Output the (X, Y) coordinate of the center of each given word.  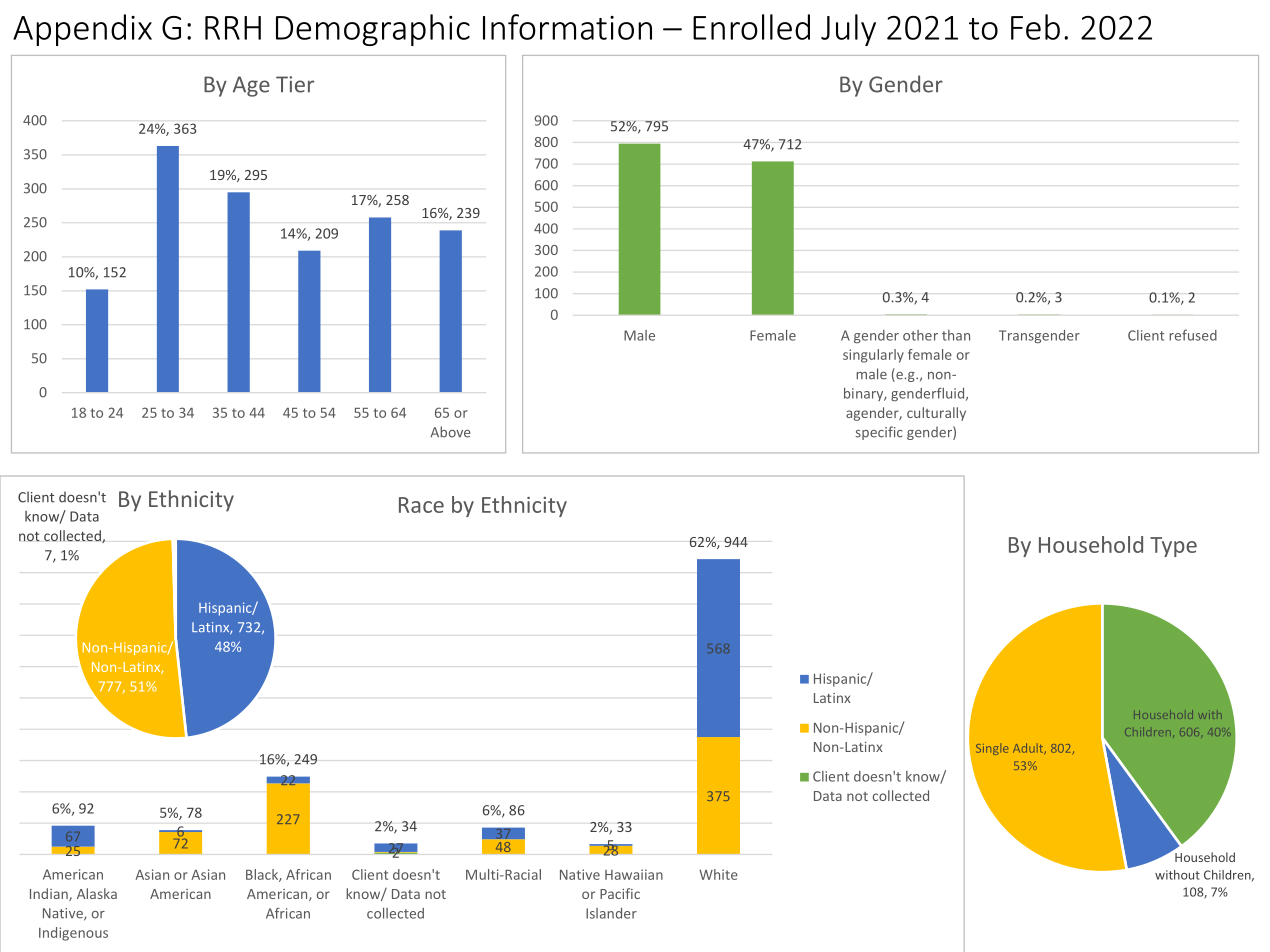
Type (1173, 547)
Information (567, 27)
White (718, 874)
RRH (233, 28)
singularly (873, 356)
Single (992, 749)
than (956, 335)
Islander (611, 913)
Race (421, 505)
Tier (295, 84)
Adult (1029, 749)
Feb (1035, 27)
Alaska (97, 893)
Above (450, 432)
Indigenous (73, 934)
